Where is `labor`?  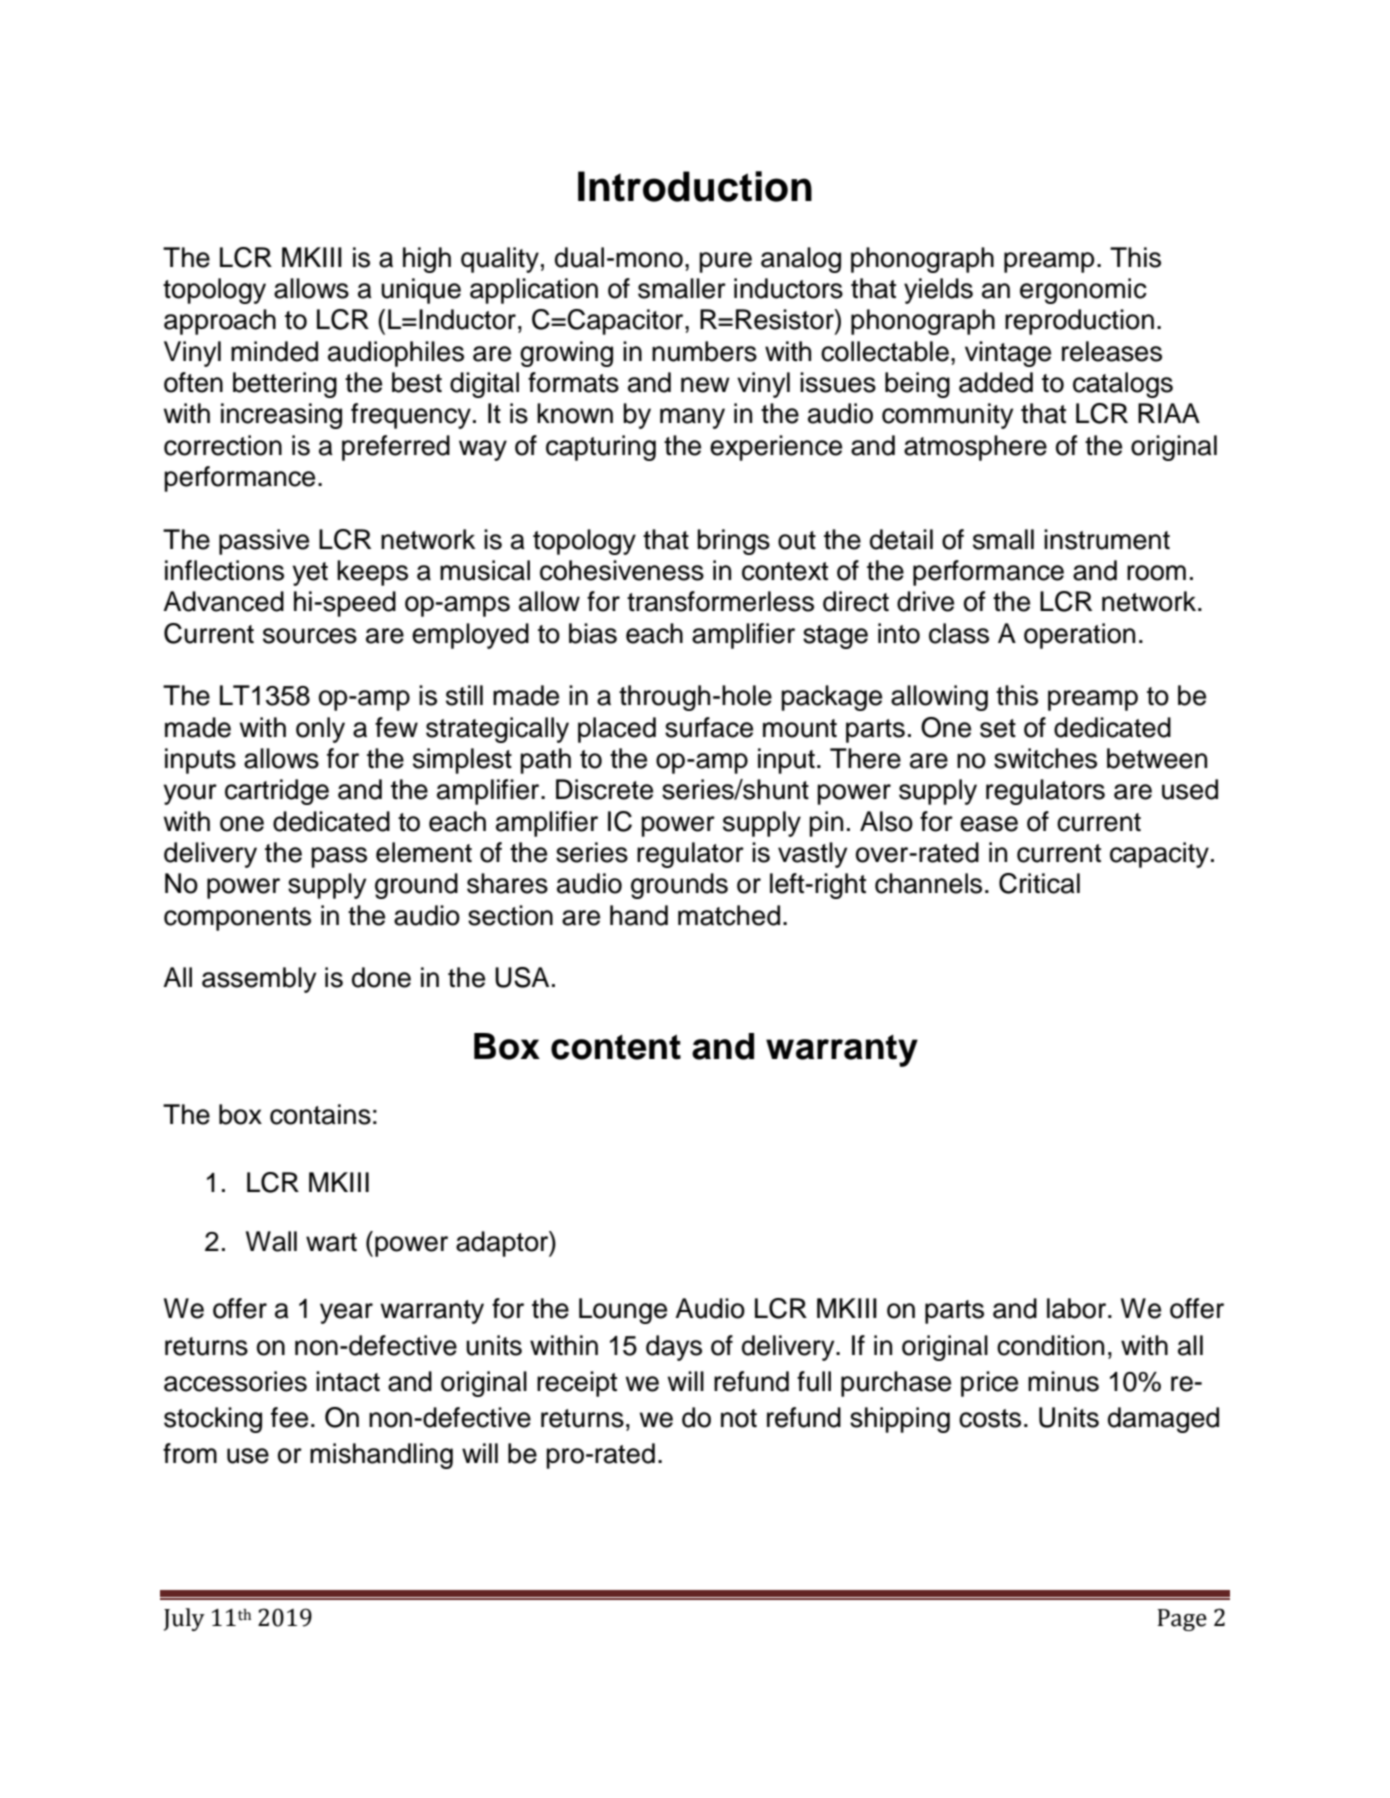 labor is located at coordinates (1078, 1308).
